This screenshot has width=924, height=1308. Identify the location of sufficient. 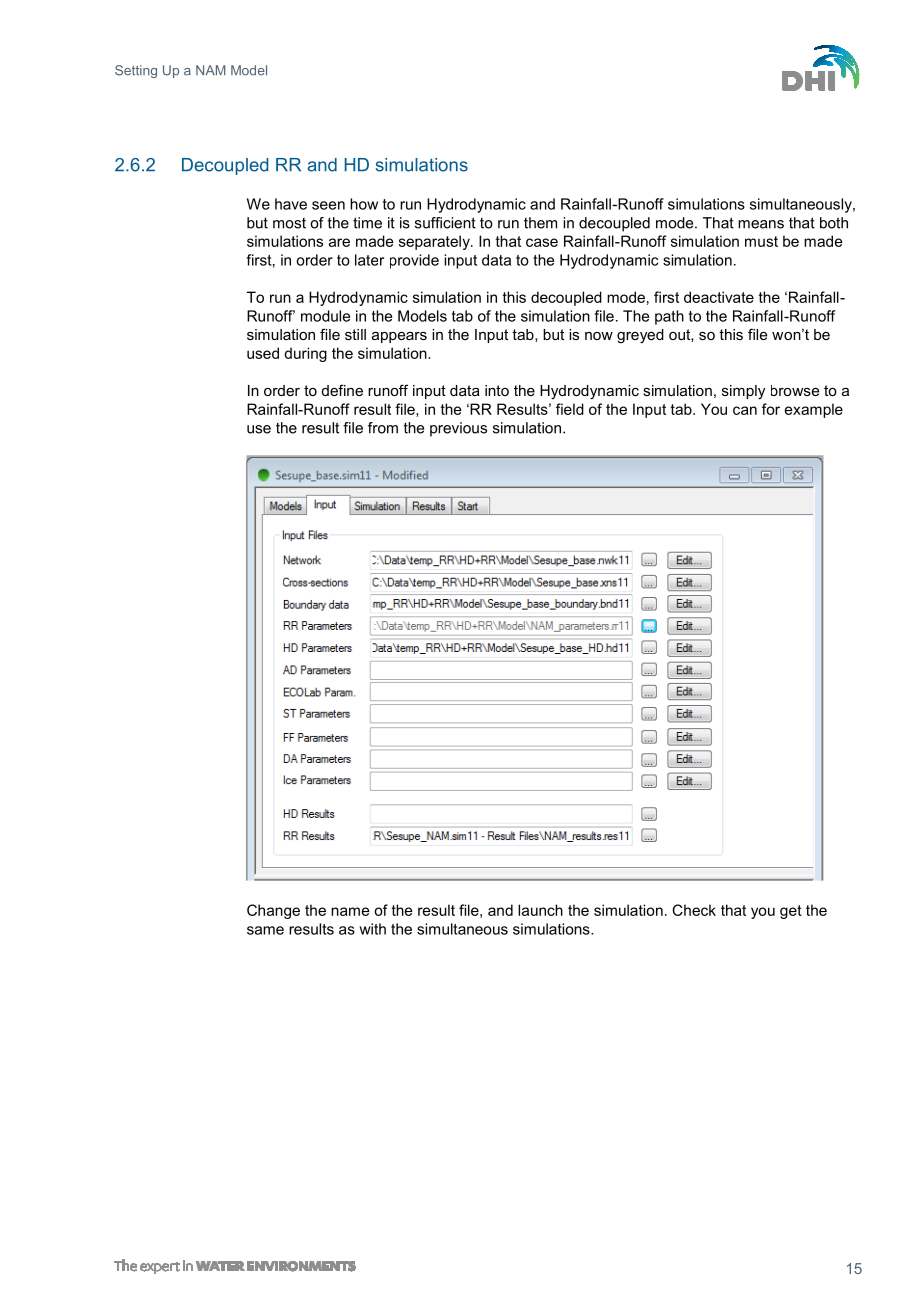
(445, 223).
